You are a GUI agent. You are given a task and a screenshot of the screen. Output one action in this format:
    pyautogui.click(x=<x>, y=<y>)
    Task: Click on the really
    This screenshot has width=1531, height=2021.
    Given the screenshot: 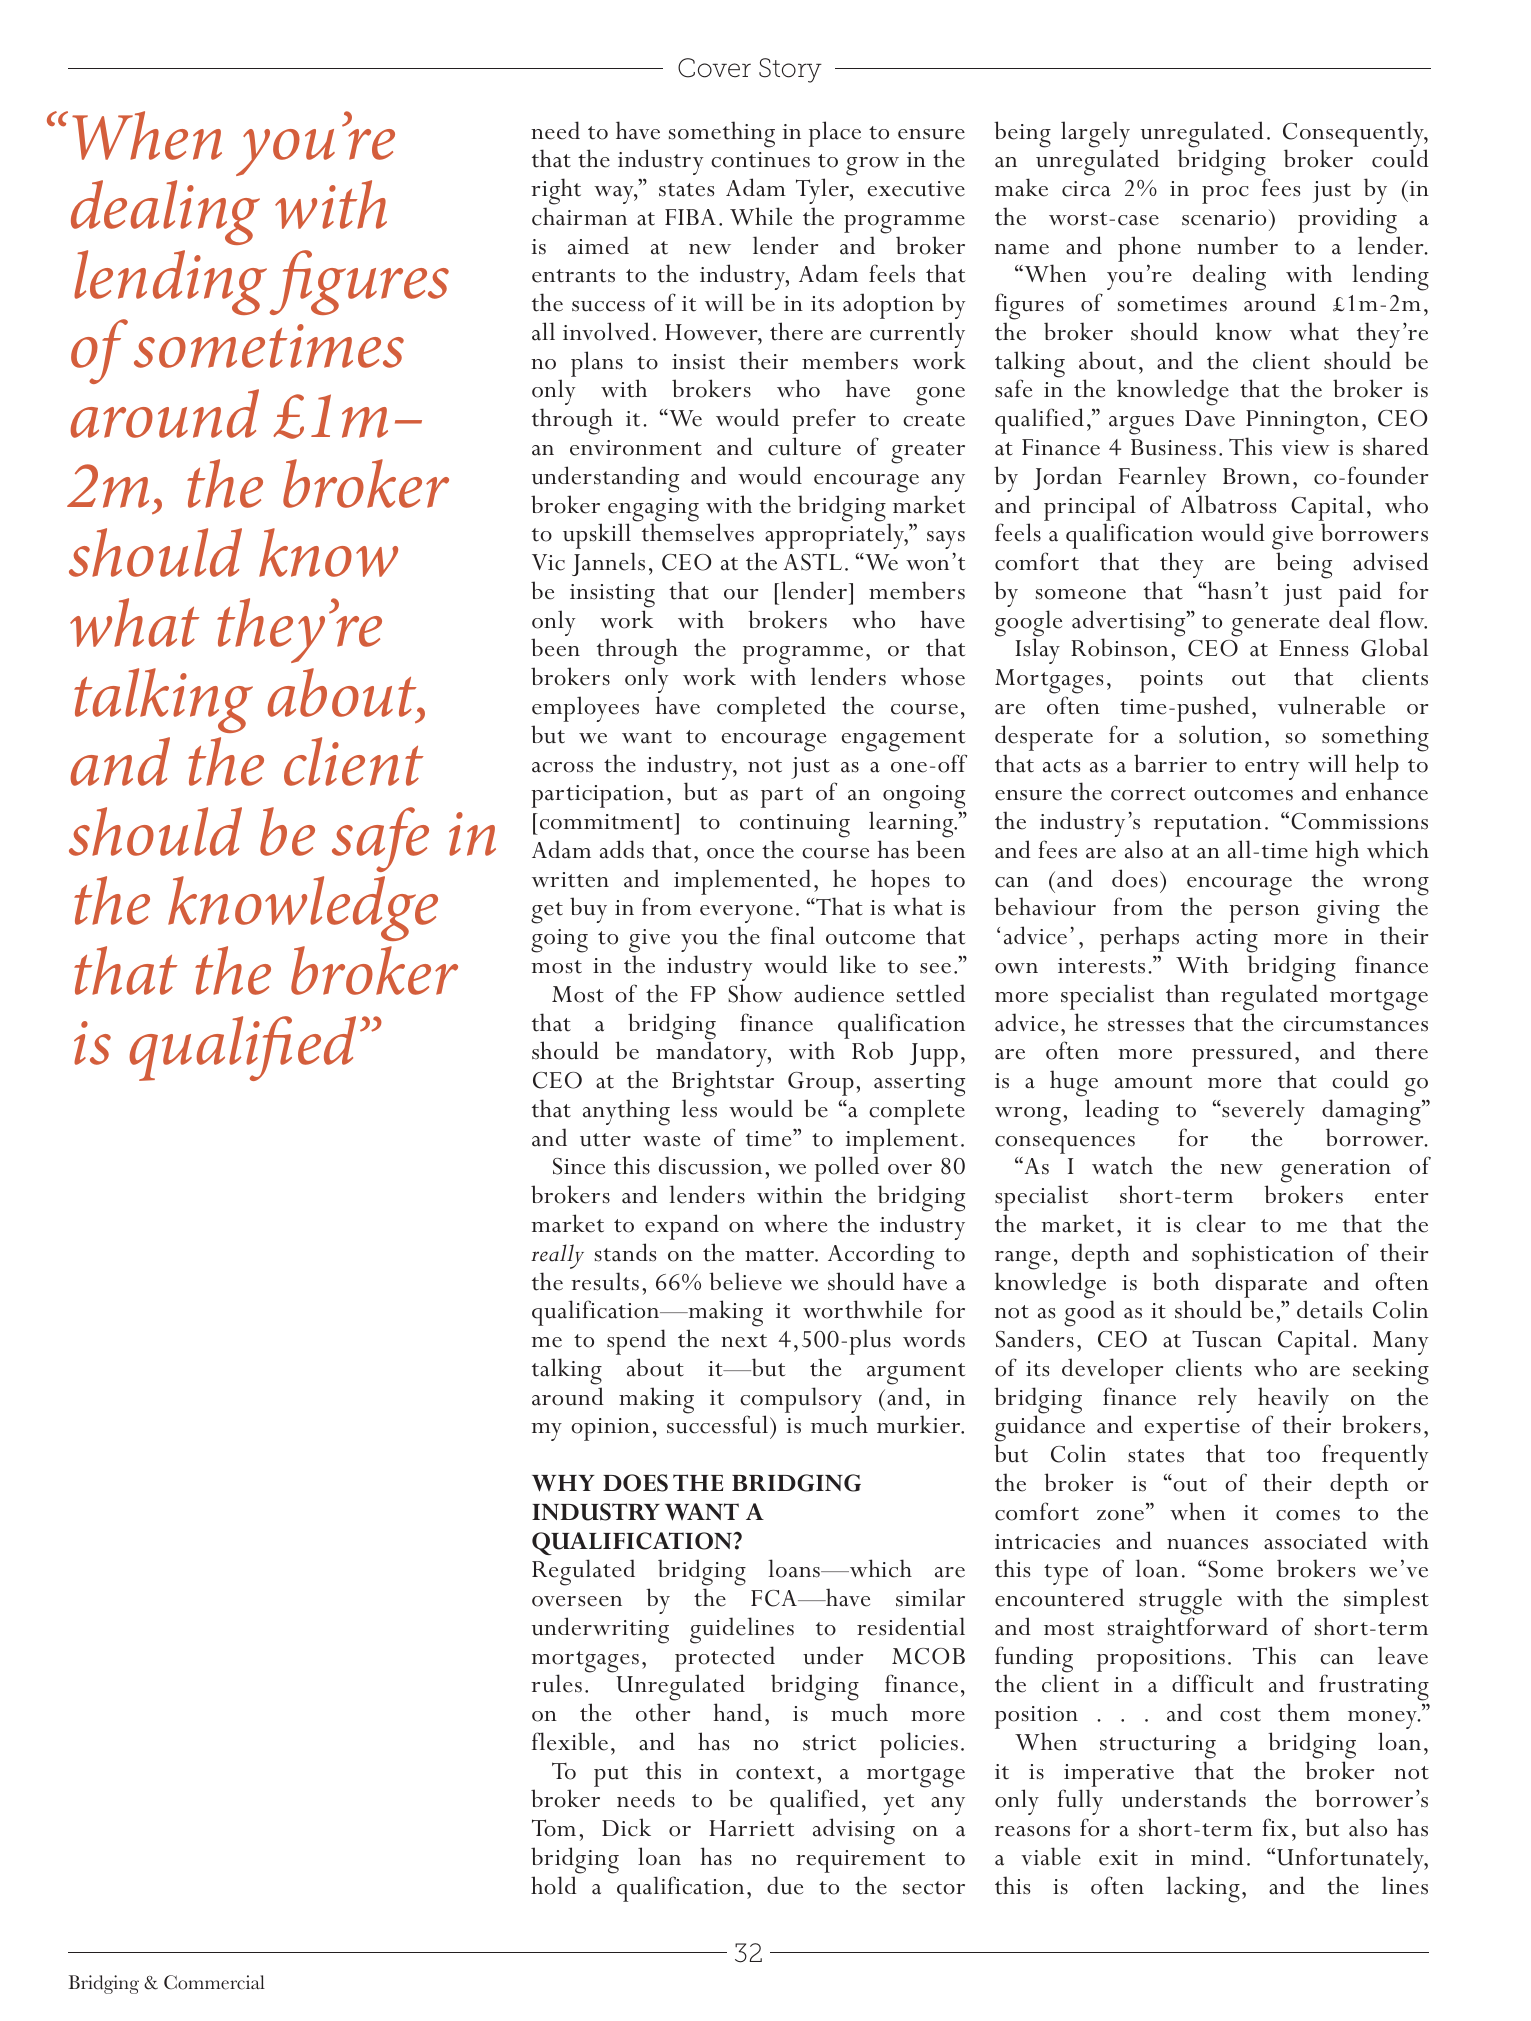 What is the action you would take?
    pyautogui.click(x=557, y=1256)
